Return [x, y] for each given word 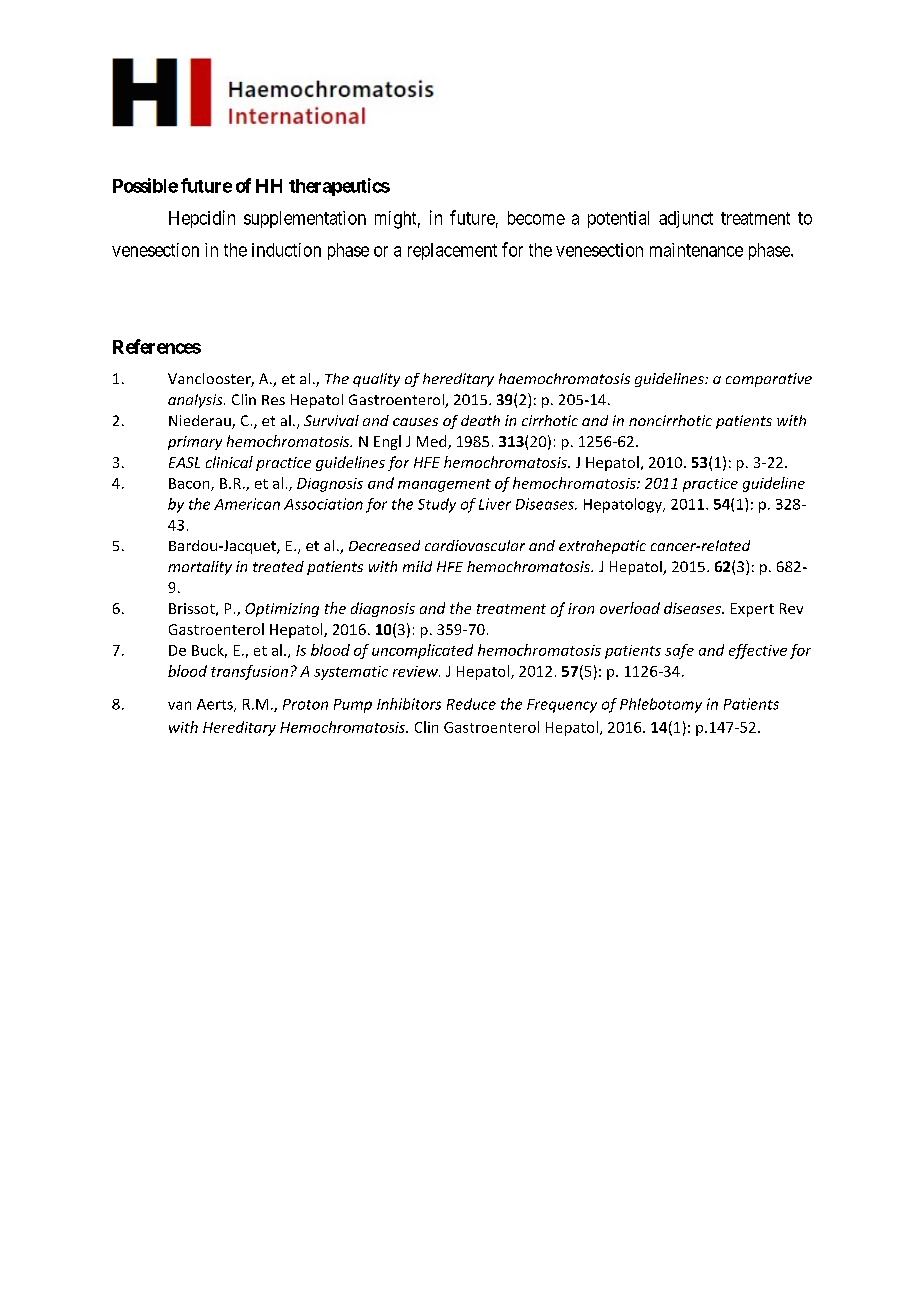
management [444, 485]
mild [417, 566]
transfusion [249, 672]
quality [376, 380]
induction [286, 250]
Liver [495, 504]
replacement [452, 251]
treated [278, 566]
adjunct [686, 219]
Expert [752, 610]
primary [195, 443]
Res [273, 400]
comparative [769, 380]
